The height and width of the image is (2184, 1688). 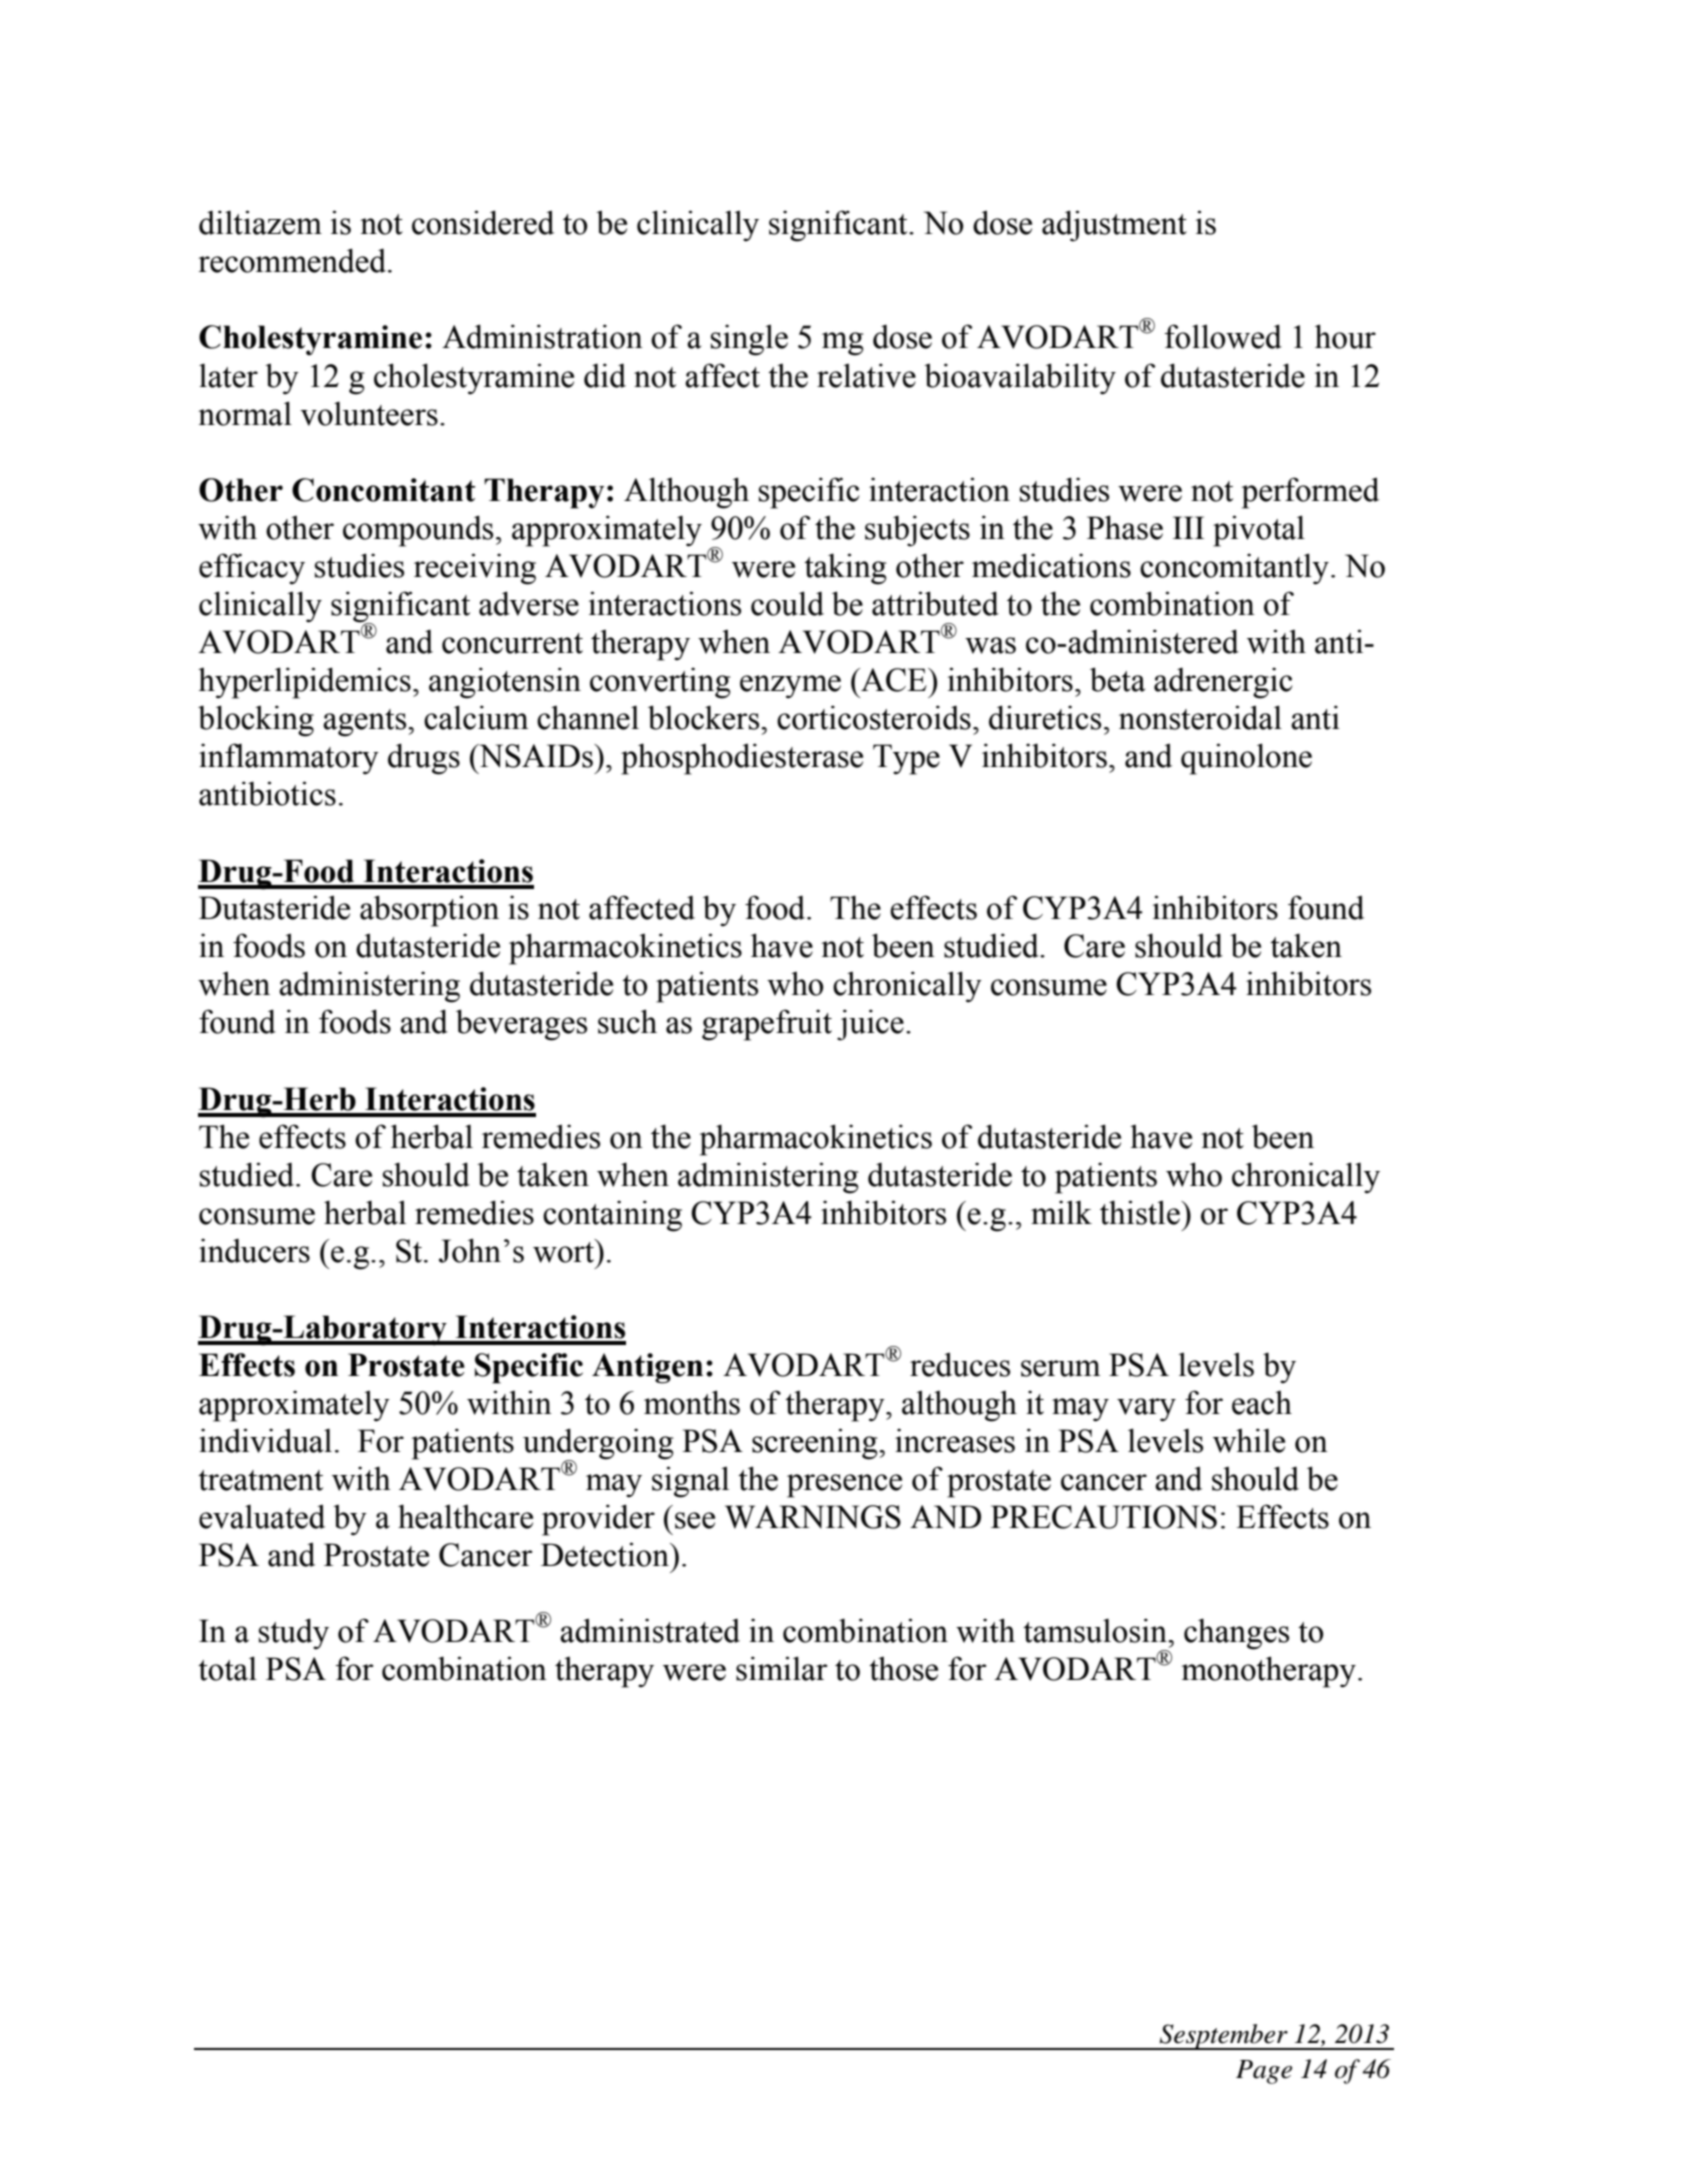 I want to click on screening, so click(x=816, y=1444).
